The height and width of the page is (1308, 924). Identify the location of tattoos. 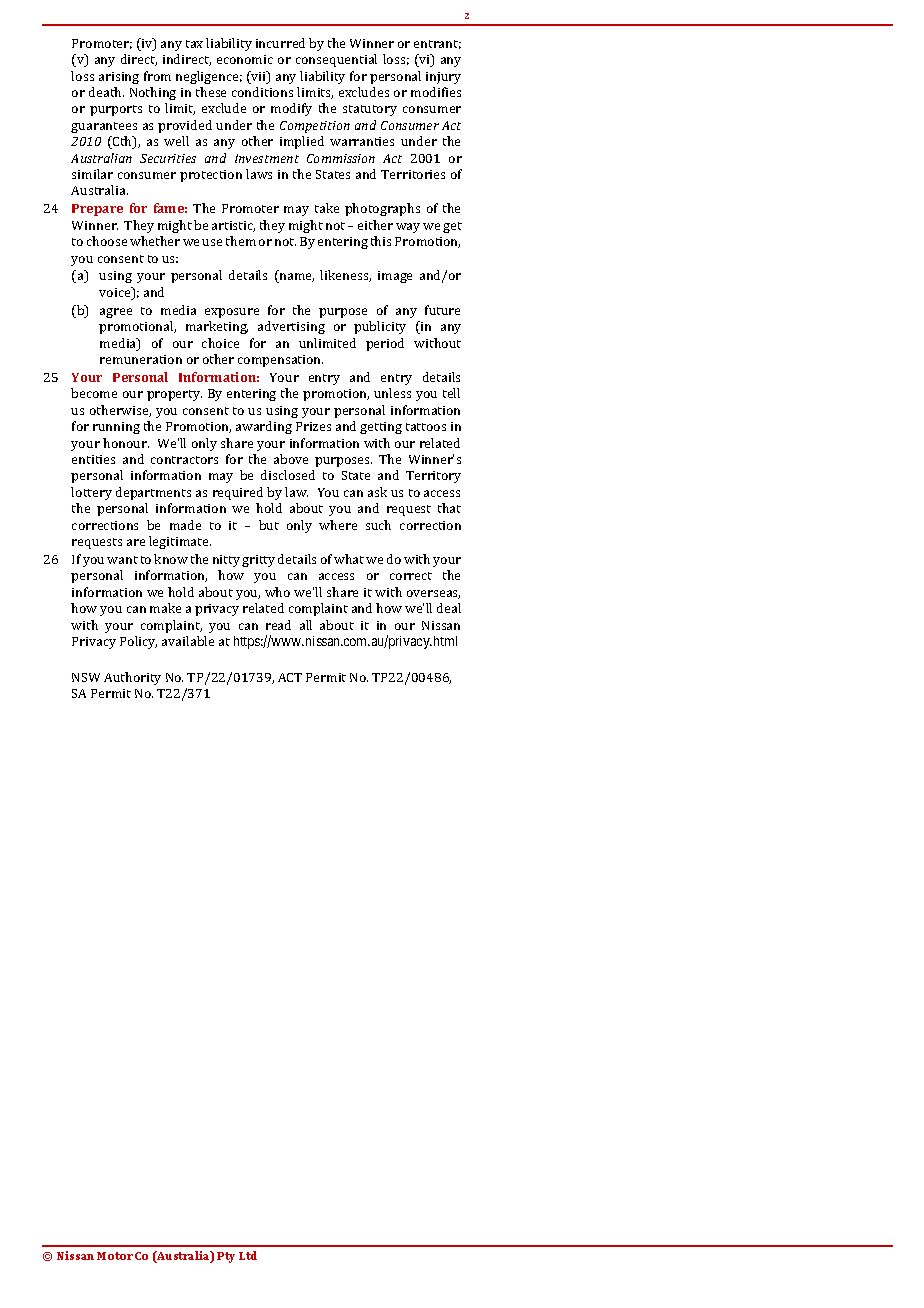
(426, 427).
